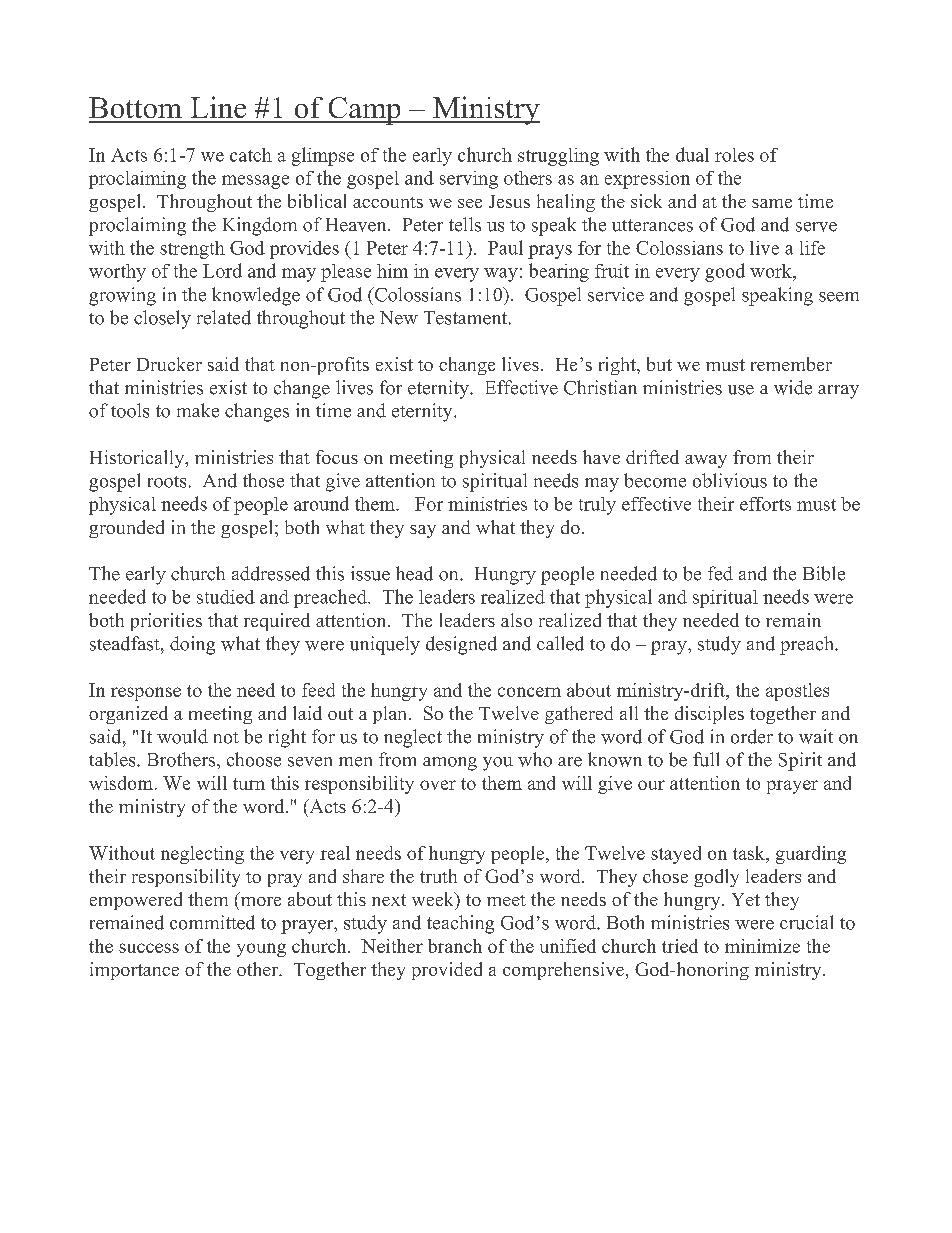  I want to click on make, so click(198, 410).
